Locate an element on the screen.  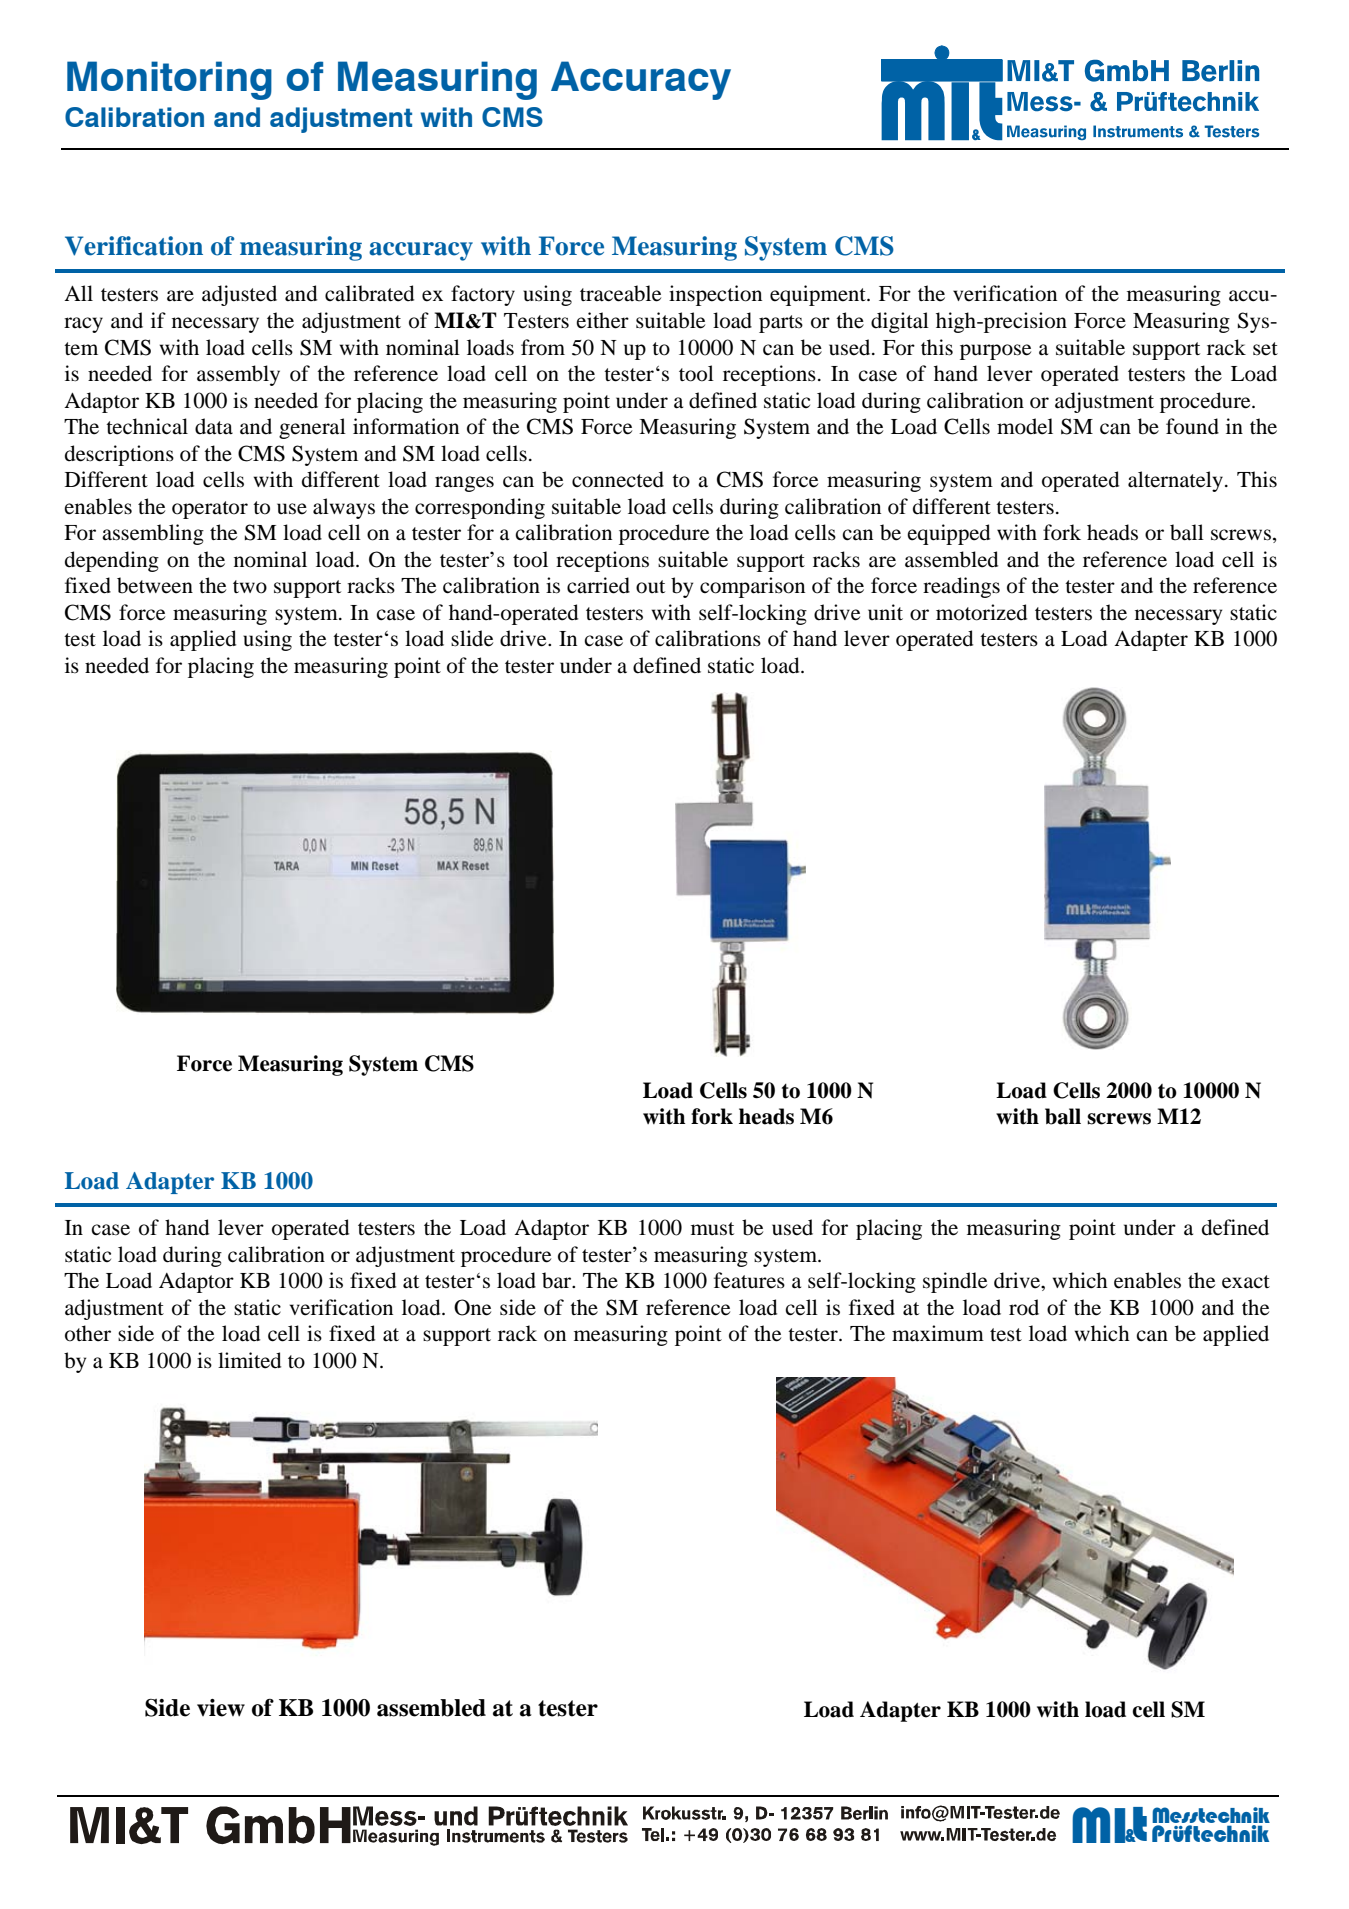
Monitoring is located at coordinates (169, 80).
